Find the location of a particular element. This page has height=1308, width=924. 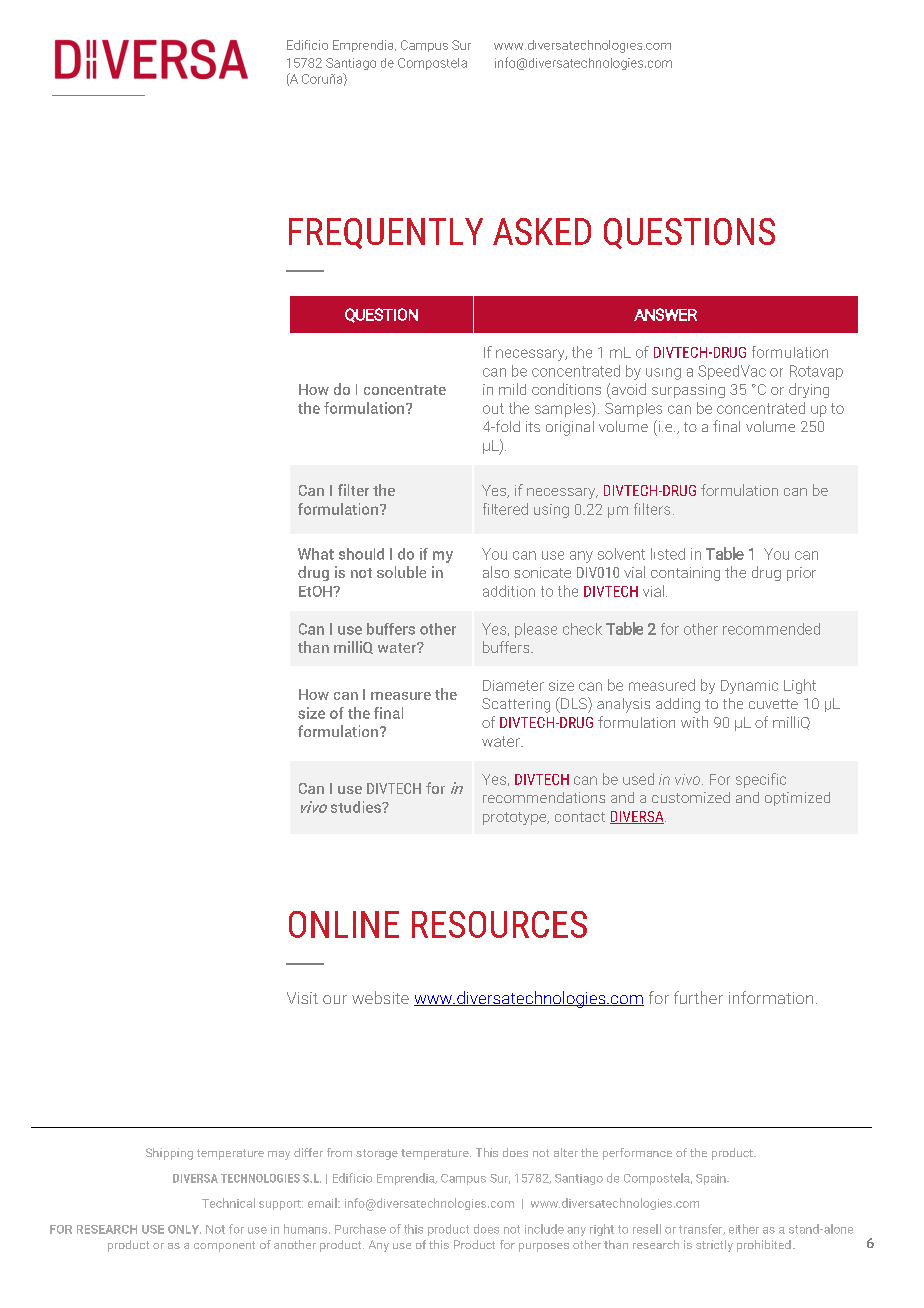

ASKED is located at coordinates (542, 231).
